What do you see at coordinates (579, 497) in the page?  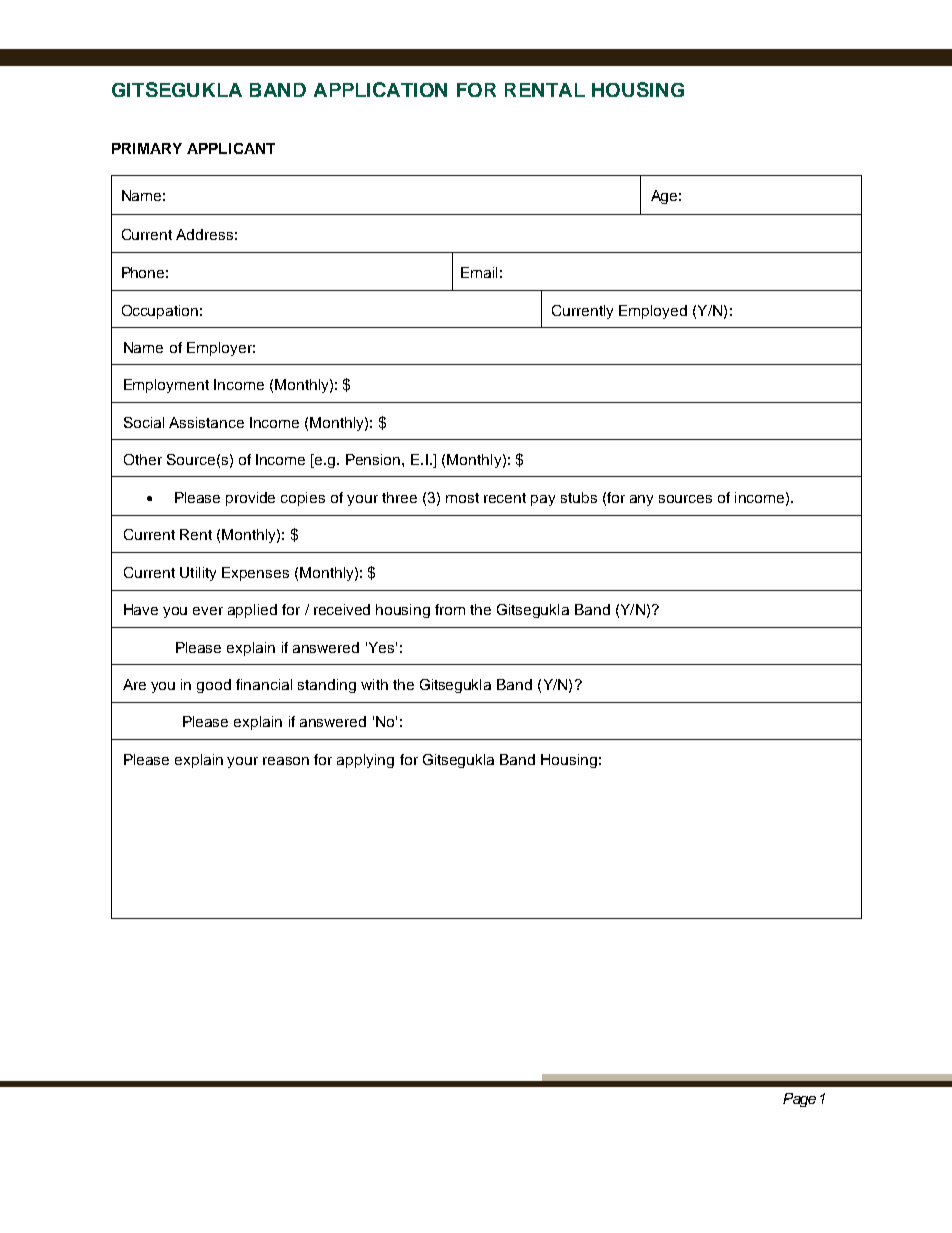 I see `stubs` at bounding box center [579, 497].
